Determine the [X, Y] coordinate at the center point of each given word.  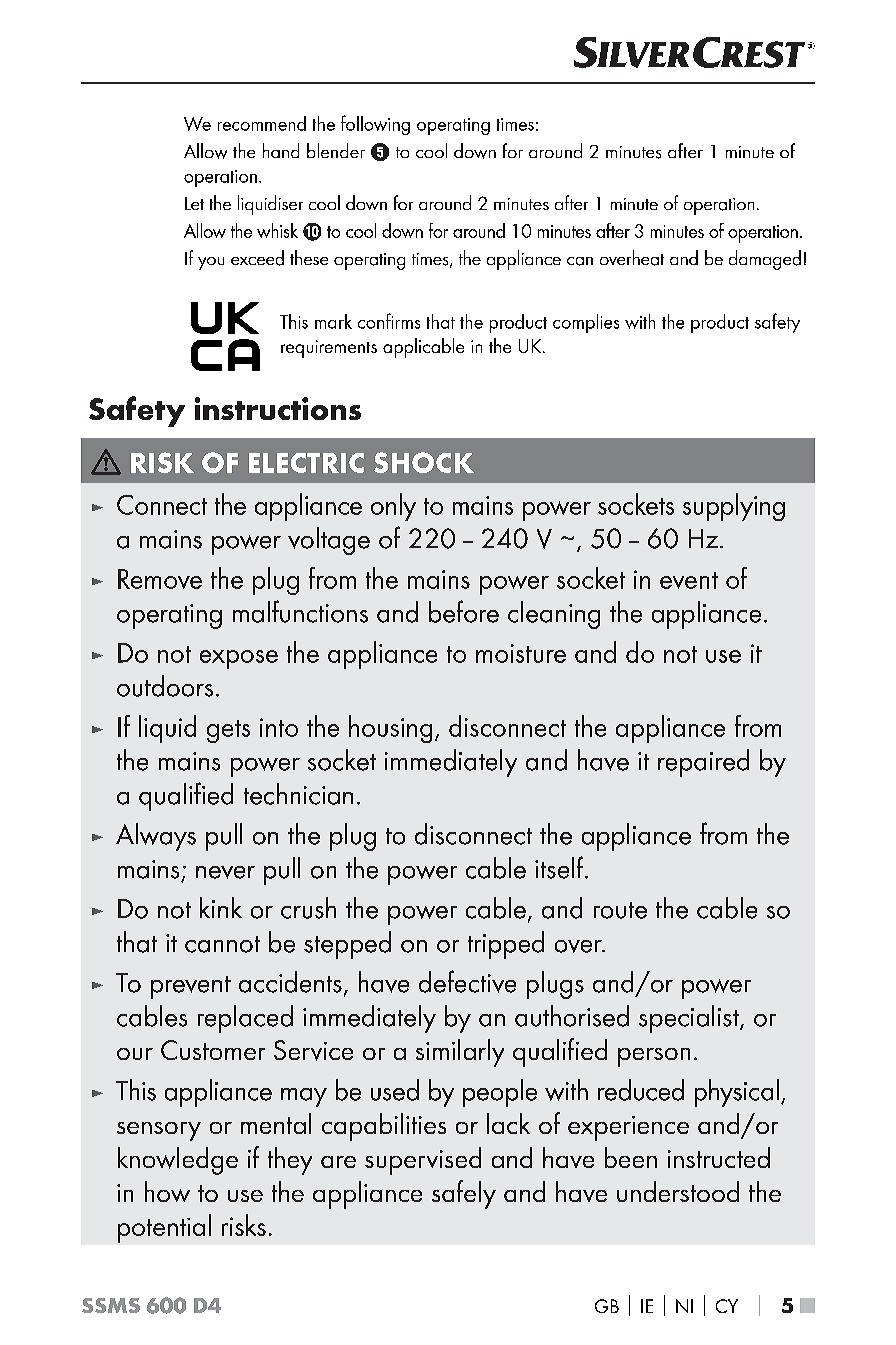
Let [194, 203]
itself [560, 867]
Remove [160, 579]
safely [464, 1194]
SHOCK [424, 462]
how [167, 1191]
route [620, 910]
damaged [765, 260]
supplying [734, 507]
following [375, 125]
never [225, 872]
